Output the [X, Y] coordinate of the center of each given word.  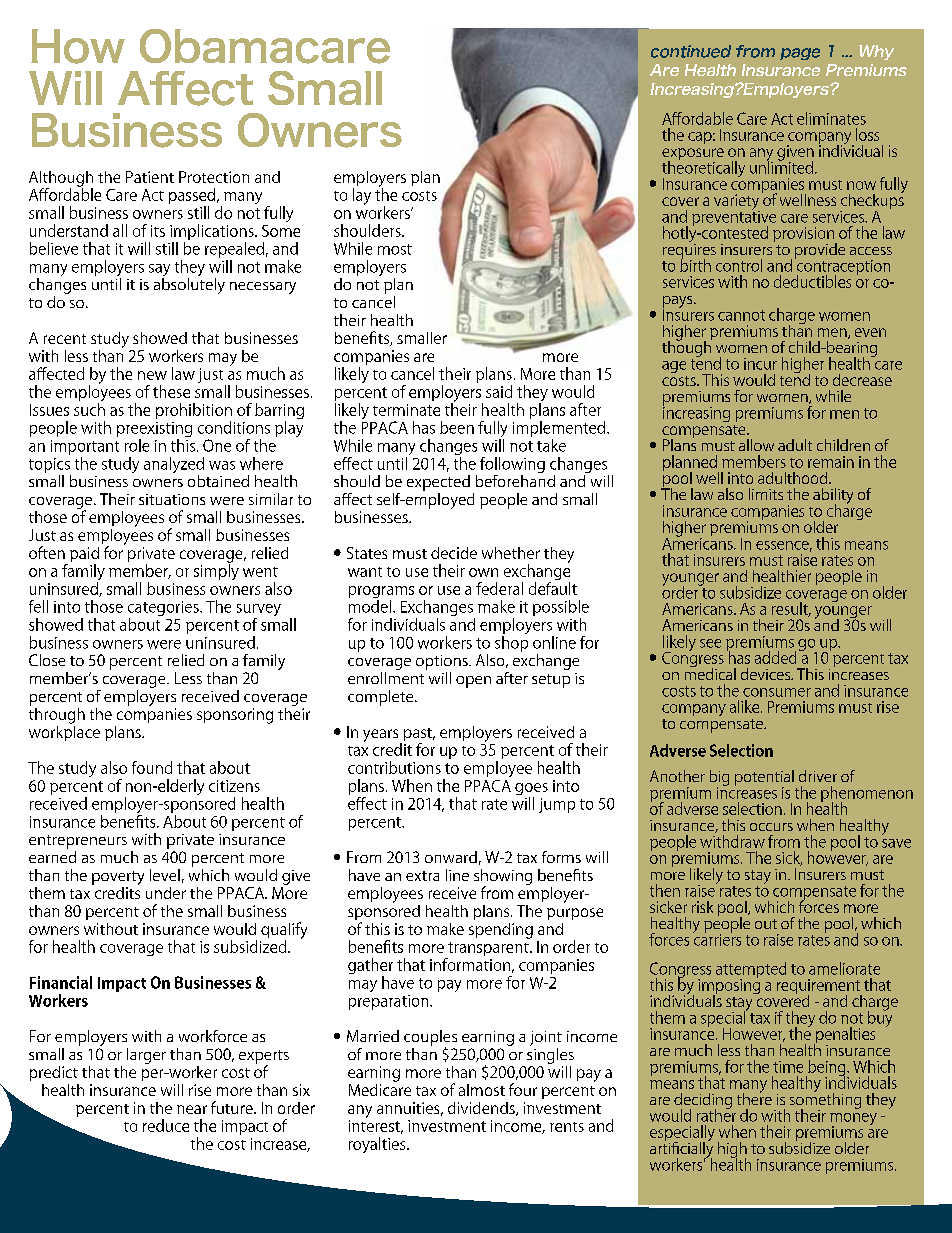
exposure [693, 155]
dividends [482, 1109]
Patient [150, 177]
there [754, 1097]
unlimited [781, 166]
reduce [166, 1125]
